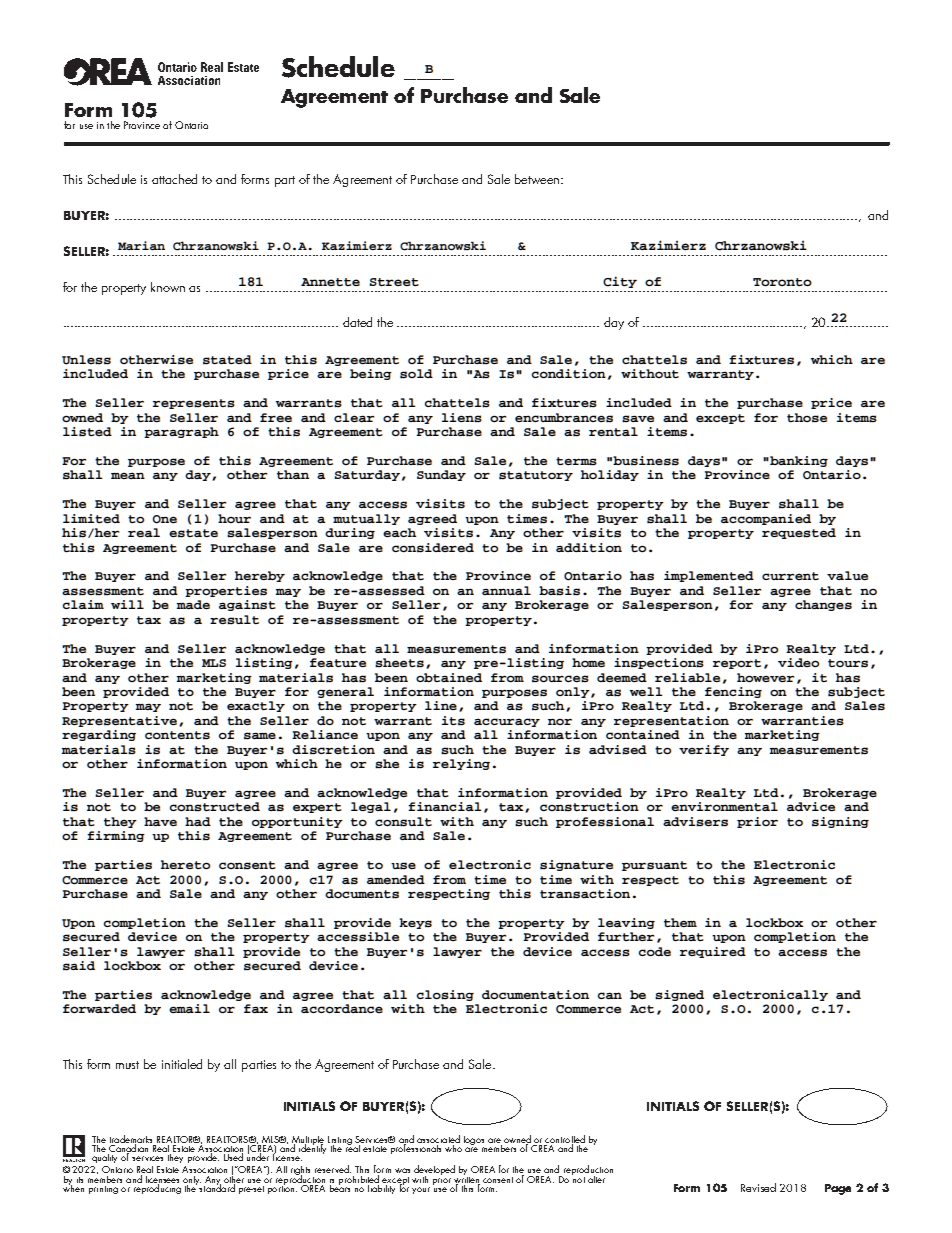  What do you see at coordinates (438, 1139) in the screenshot?
I see `associated` at bounding box center [438, 1139].
